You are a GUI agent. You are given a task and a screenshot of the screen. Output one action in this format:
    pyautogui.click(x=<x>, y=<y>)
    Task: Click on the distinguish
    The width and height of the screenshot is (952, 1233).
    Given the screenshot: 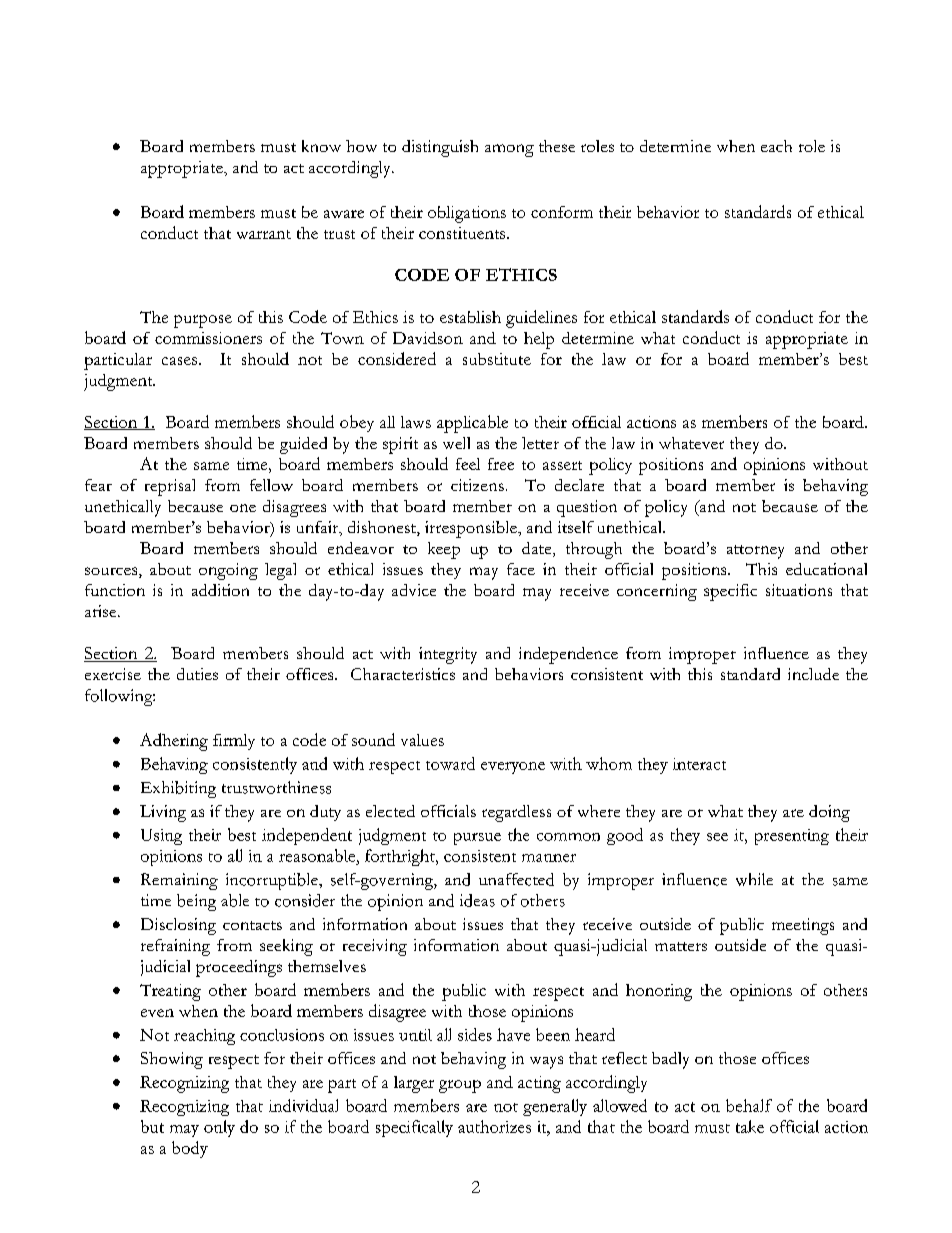 What is the action you would take?
    pyautogui.click(x=440, y=148)
